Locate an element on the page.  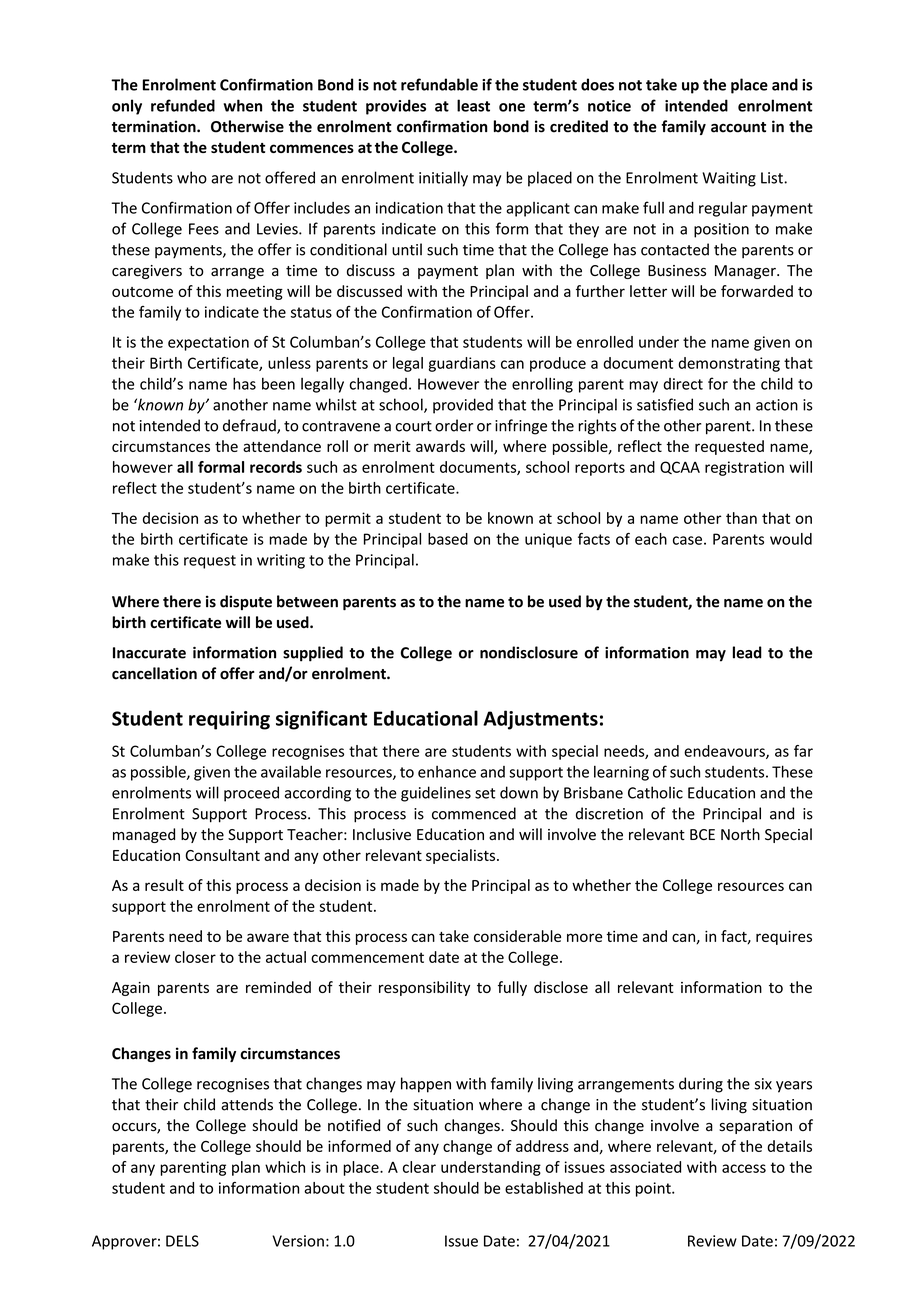
demonstrating is located at coordinates (729, 364).
